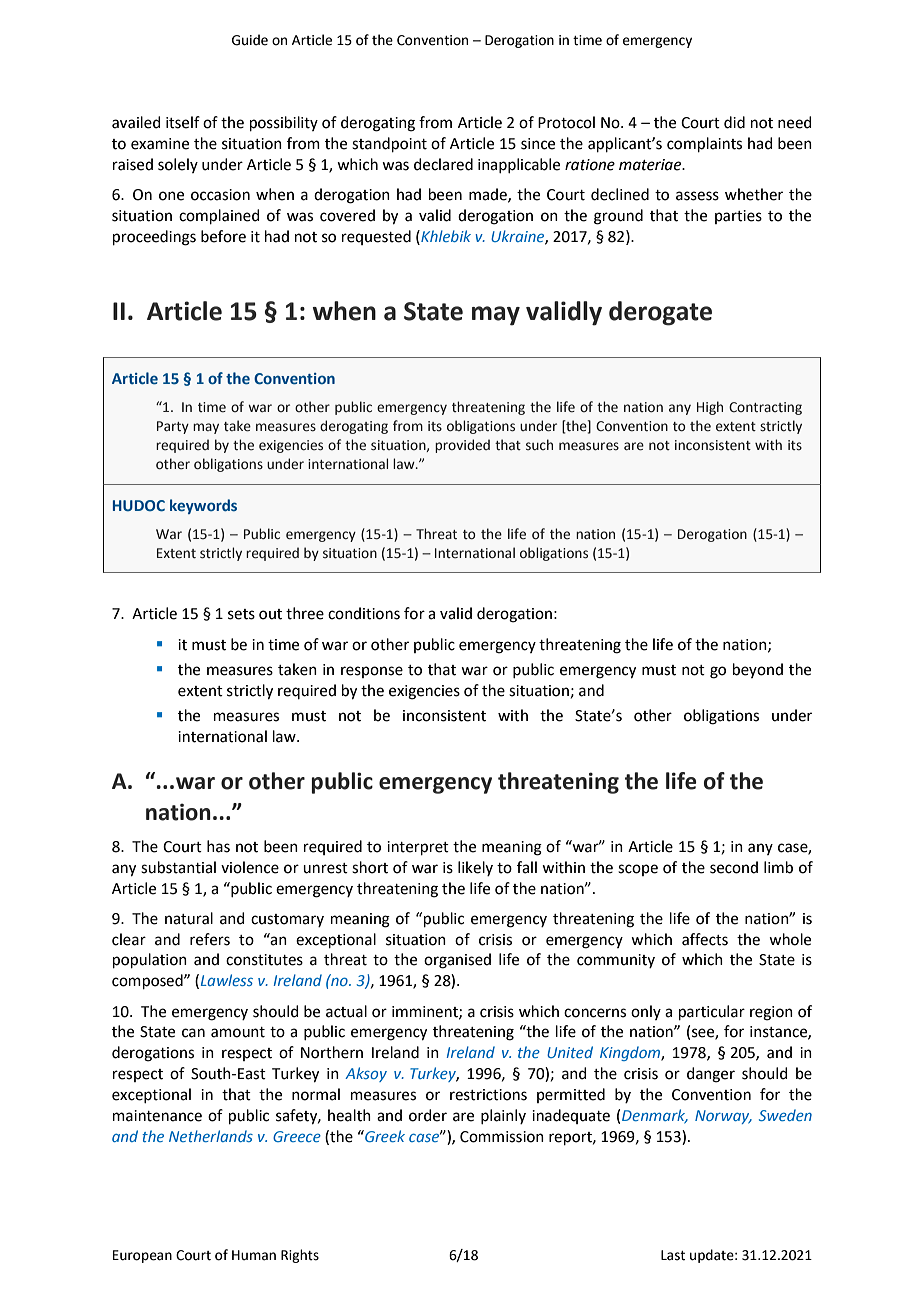 The width and height of the screenshot is (924, 1308). I want to click on itself, so click(183, 122).
